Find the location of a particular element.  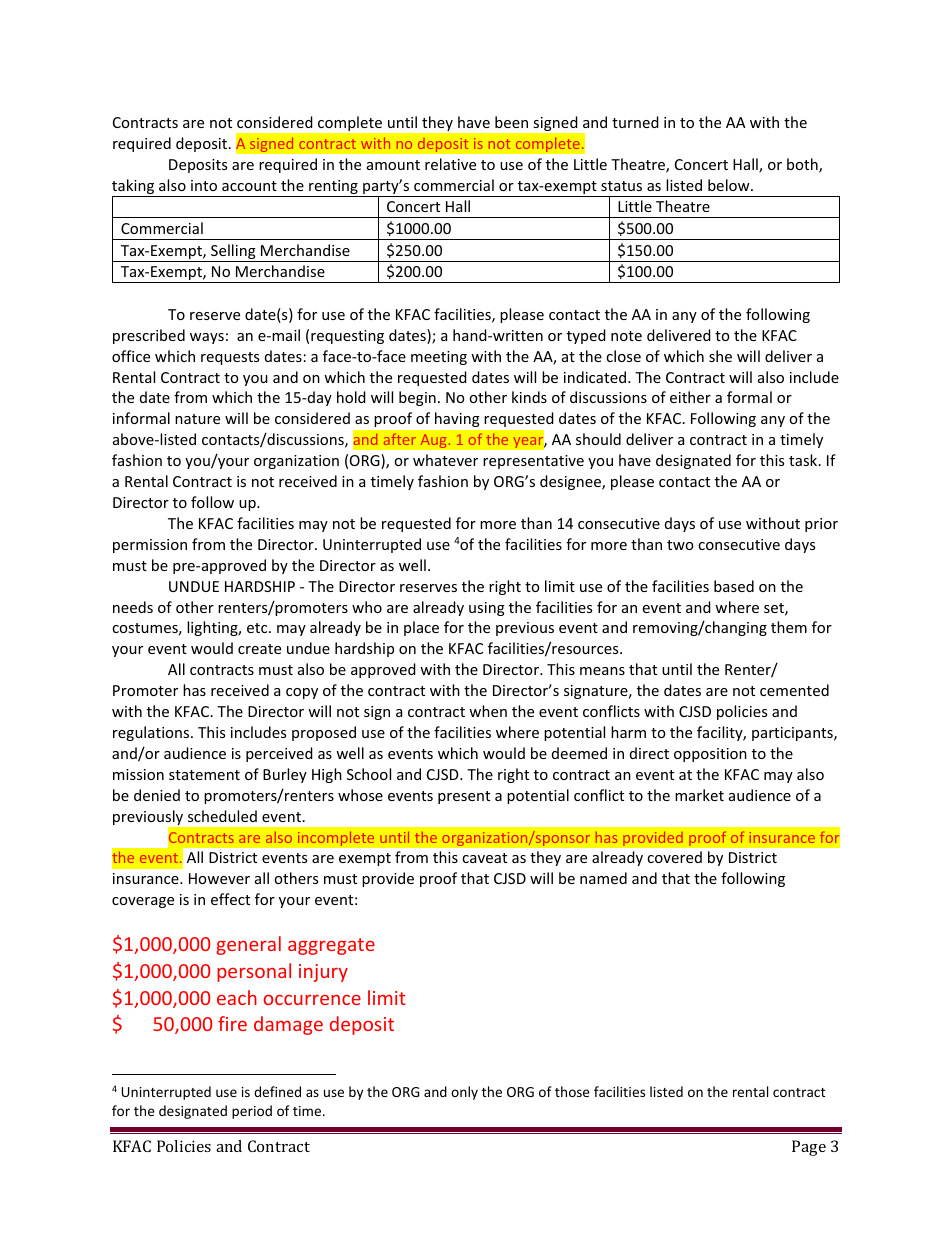

when is located at coordinates (488, 711).
